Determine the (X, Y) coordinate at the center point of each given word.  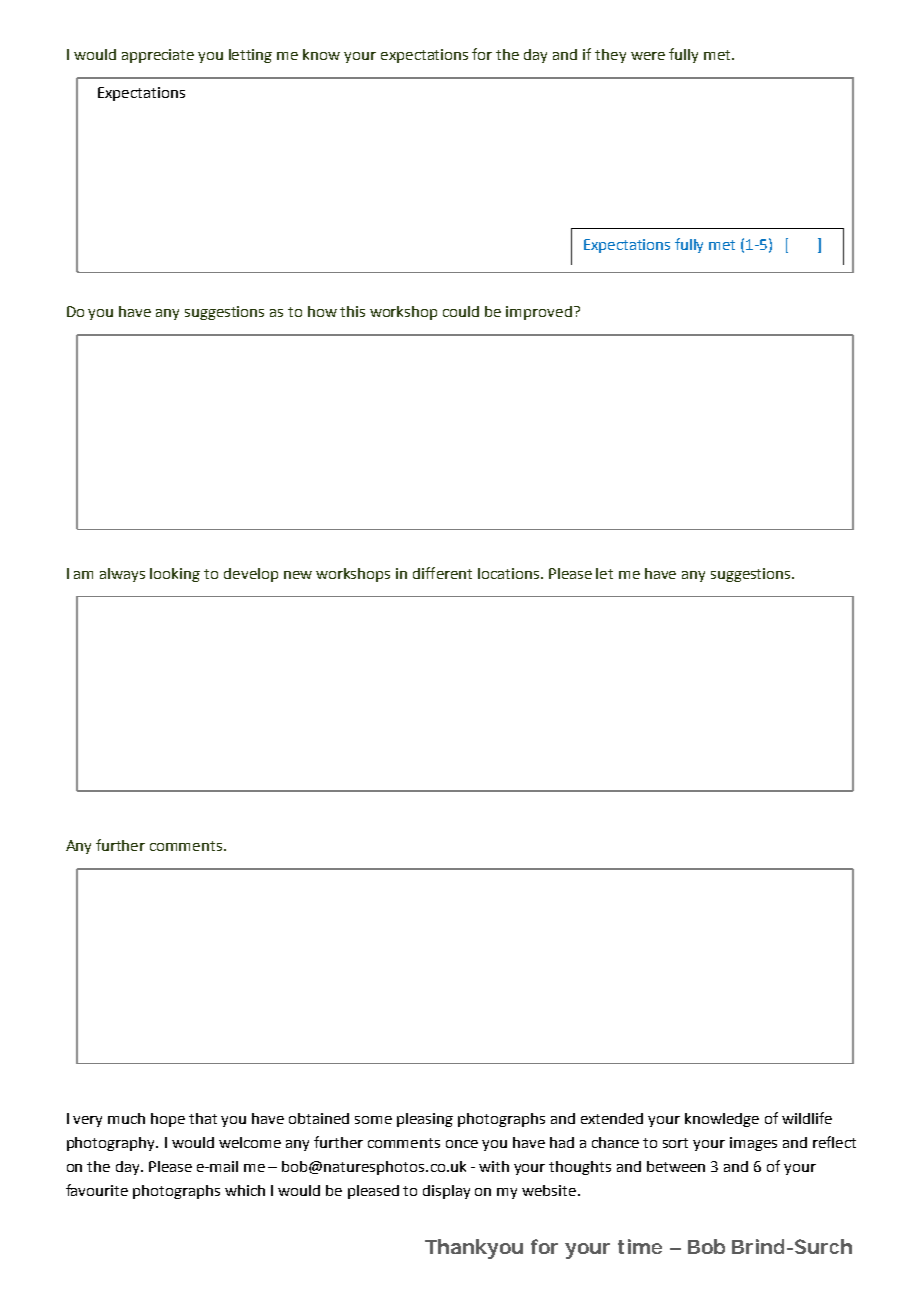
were (648, 56)
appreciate (158, 56)
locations (510, 573)
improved (539, 313)
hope (168, 1120)
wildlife (807, 1118)
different (442, 573)
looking (175, 575)
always (122, 575)
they (610, 56)
